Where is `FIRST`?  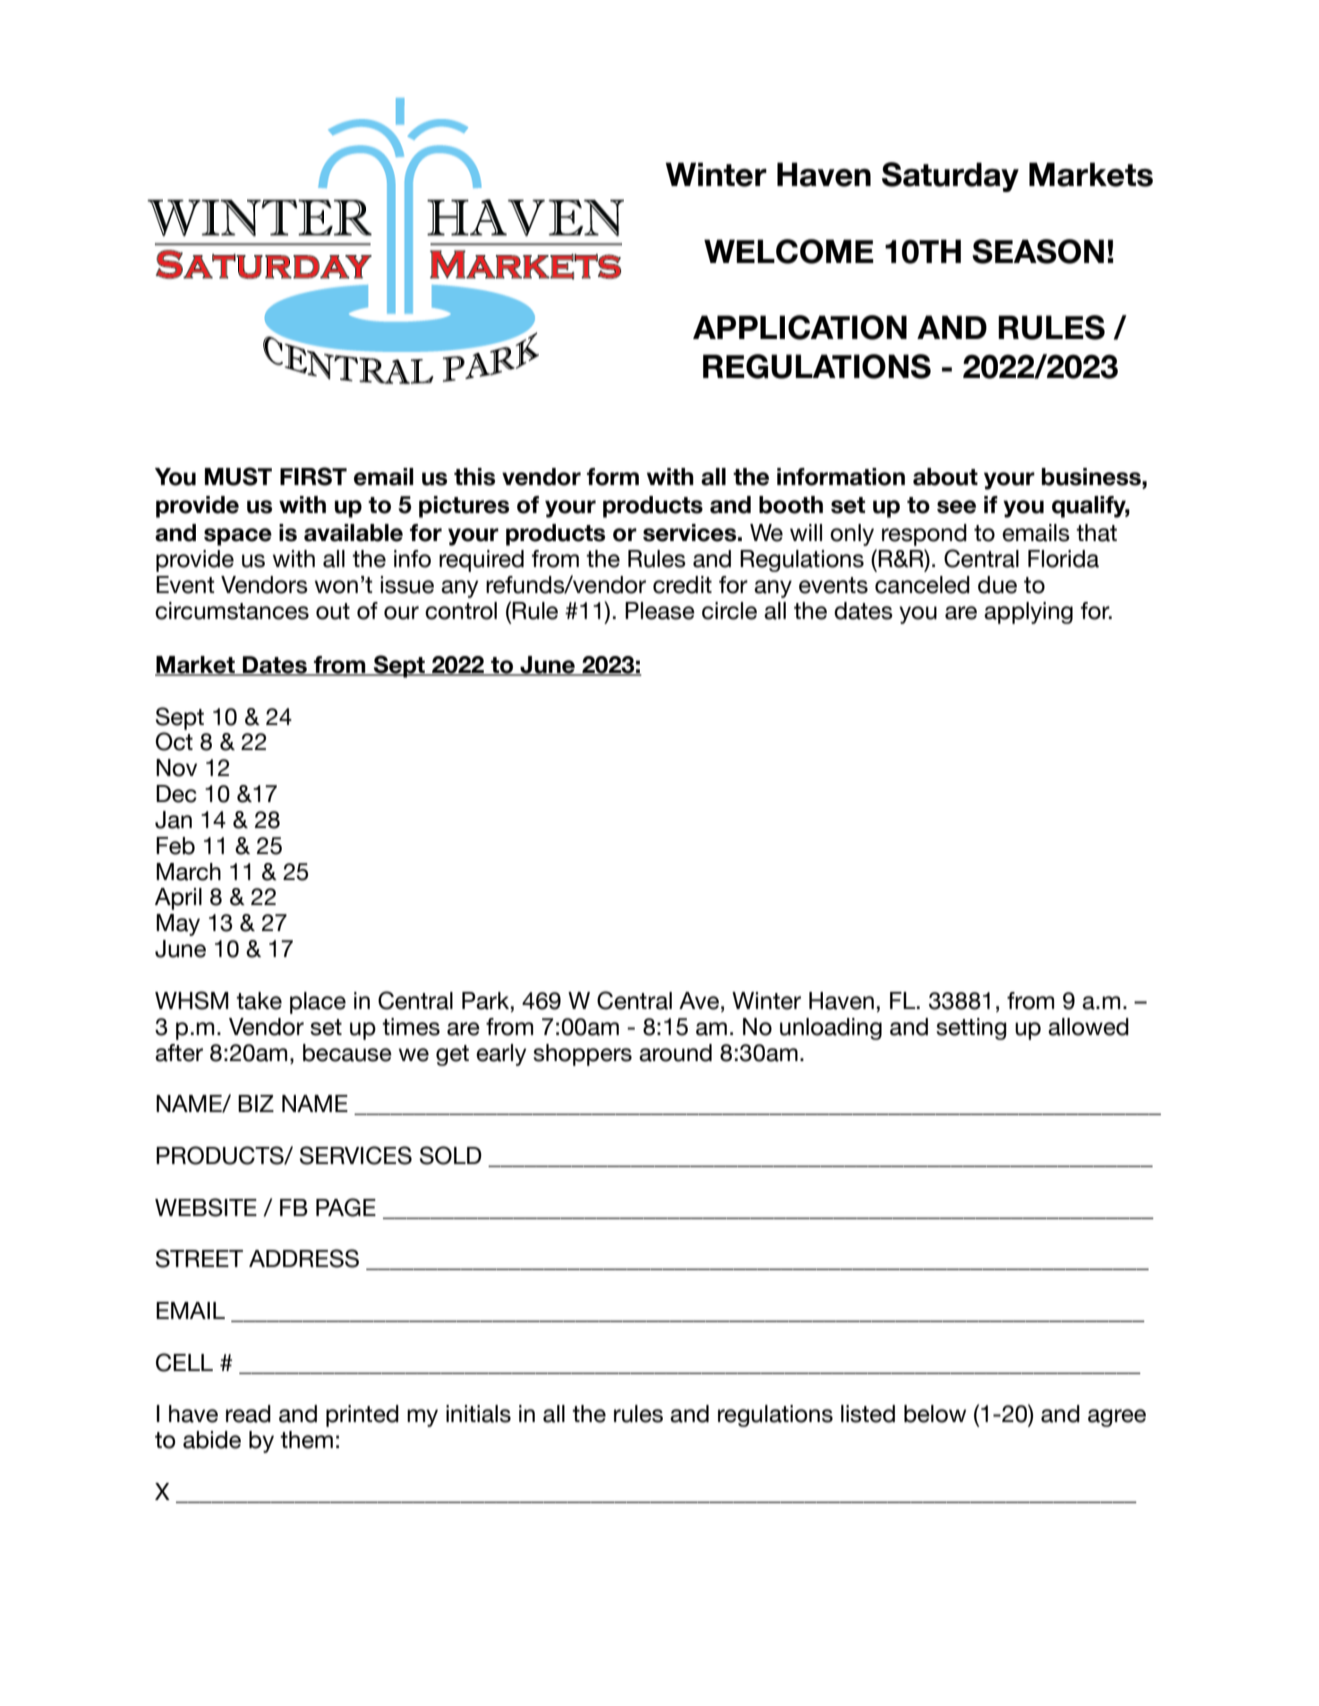 FIRST is located at coordinates (313, 476).
